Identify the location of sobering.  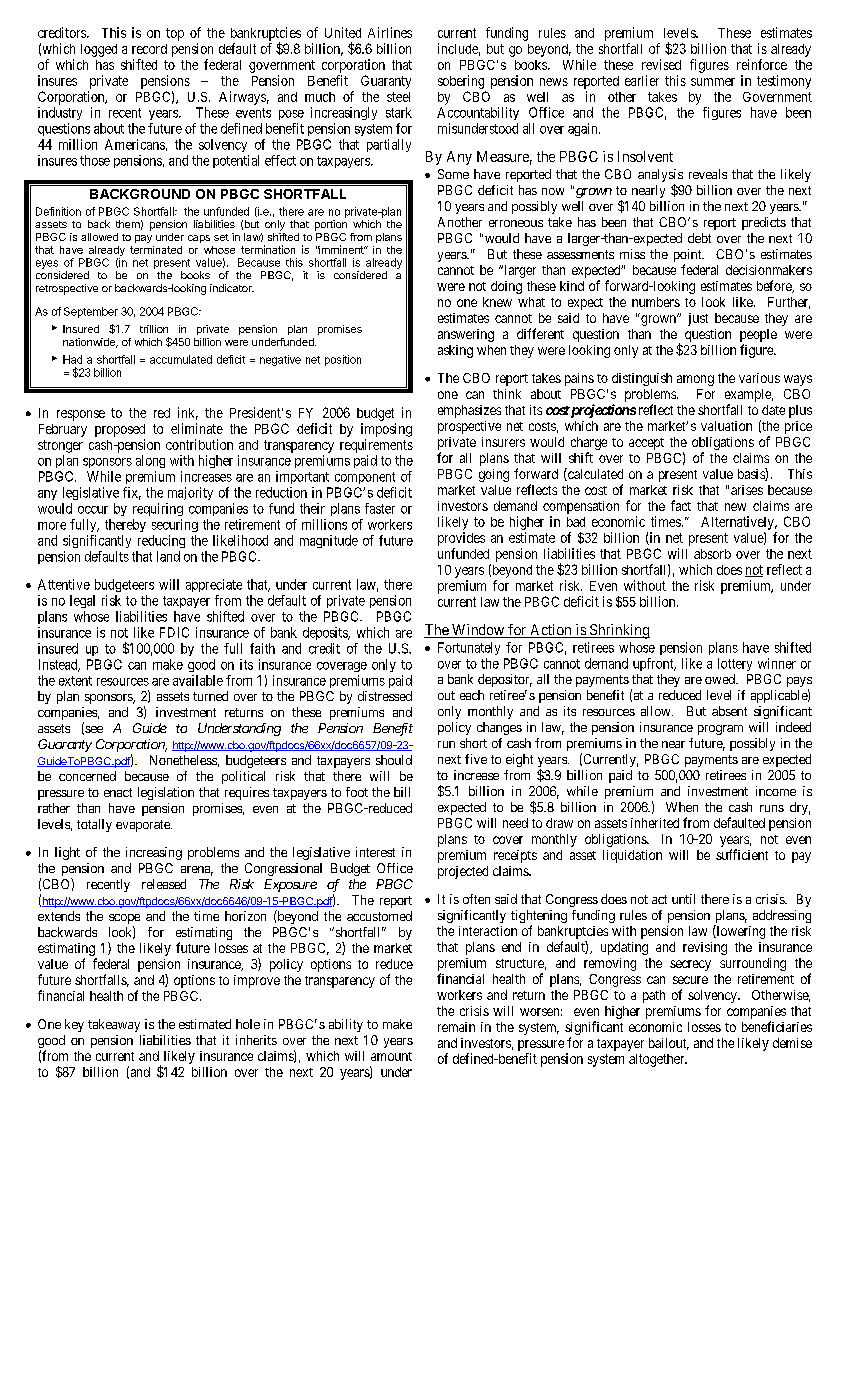
(461, 82).
